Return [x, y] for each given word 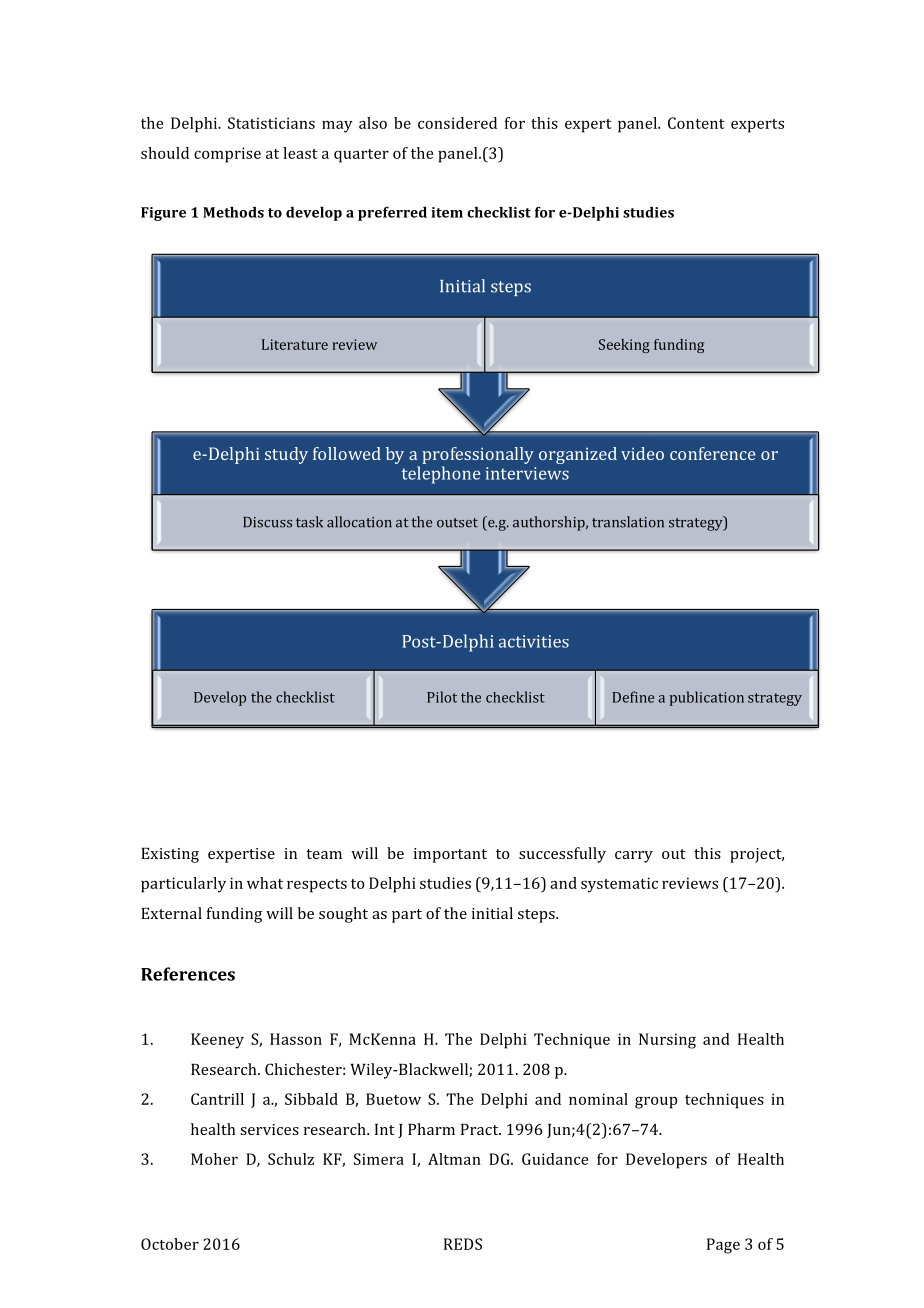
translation [628, 522]
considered [457, 123]
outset [457, 523]
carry [634, 857]
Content [696, 123]
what [265, 883]
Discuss [267, 522]
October [170, 1244]
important [450, 855]
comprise [227, 155]
